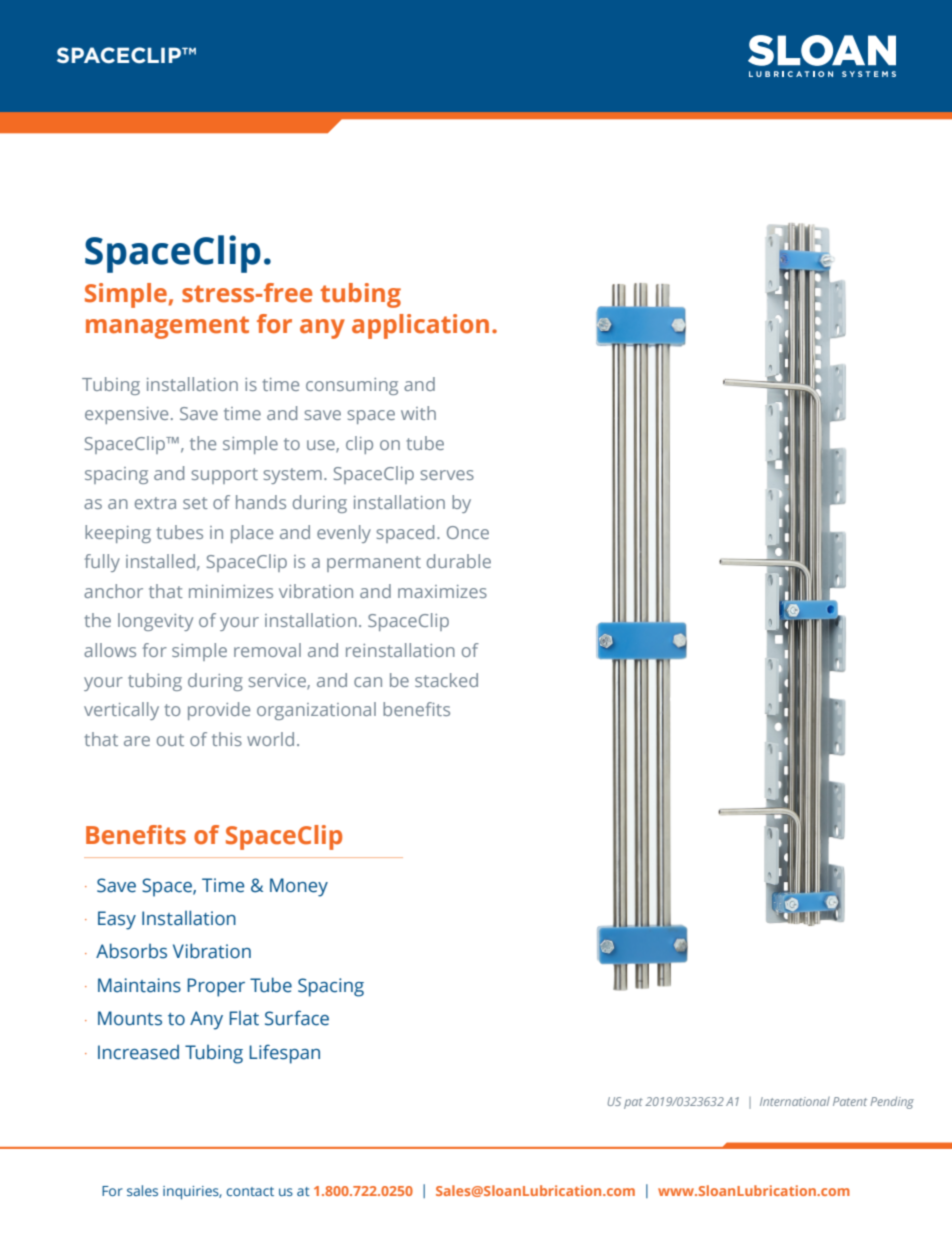 Image resolution: width=952 pixels, height=1233 pixels. Describe the element at coordinates (155, 622) in the screenshot. I see `longevity` at that location.
